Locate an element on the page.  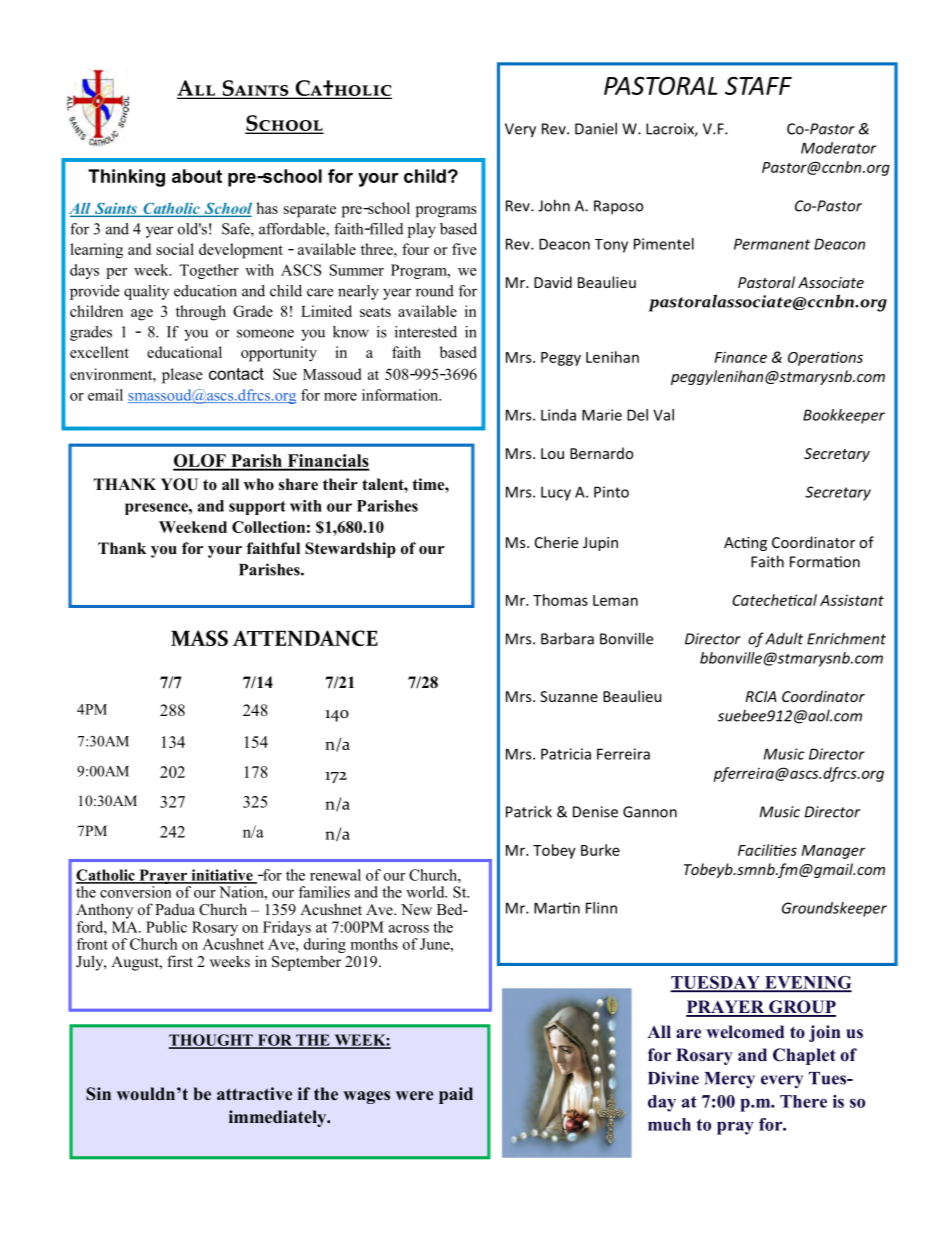
about is located at coordinates (197, 176).
